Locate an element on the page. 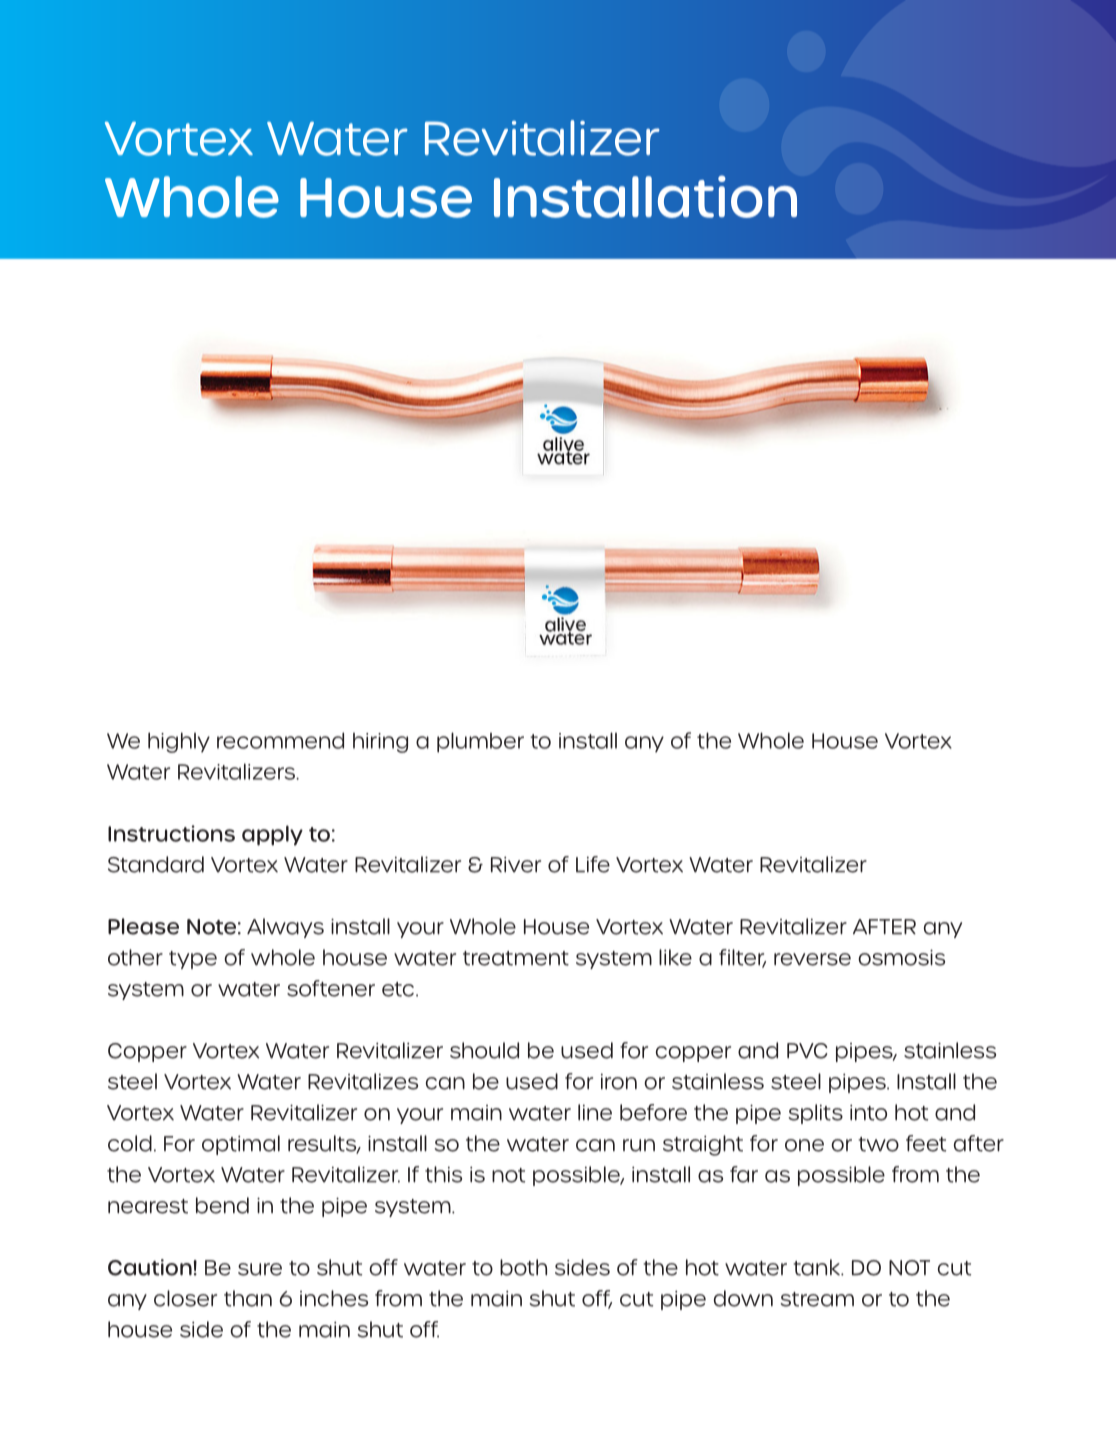 The height and width of the document is (1444, 1116). plumber is located at coordinates (480, 742).
